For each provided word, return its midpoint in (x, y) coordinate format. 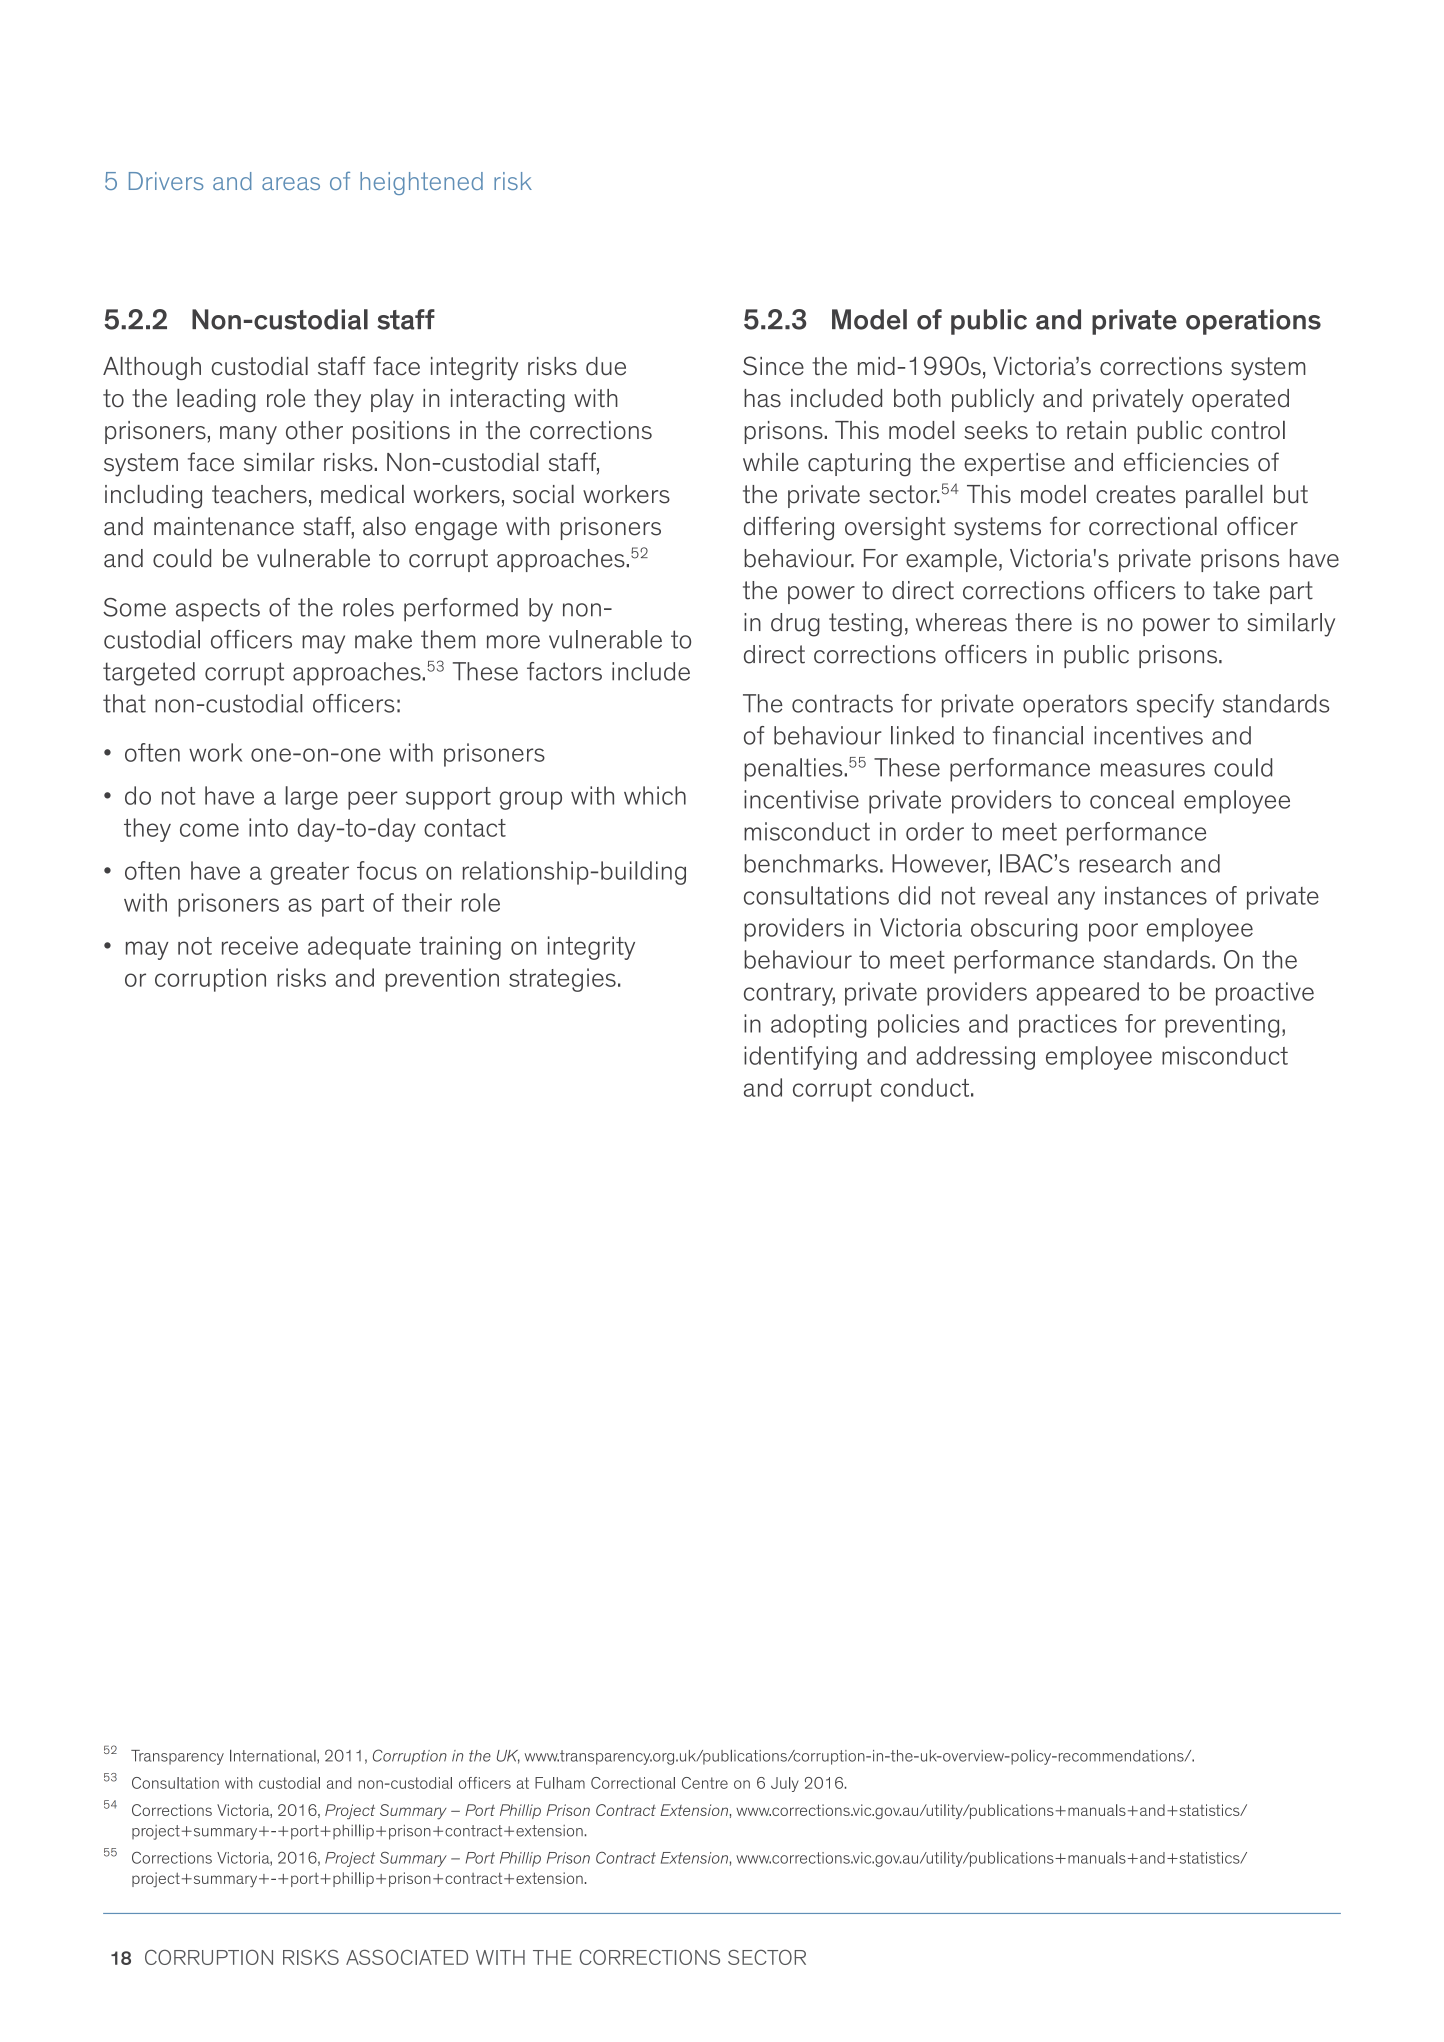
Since (773, 366)
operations (1253, 322)
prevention (442, 980)
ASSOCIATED (407, 1957)
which (655, 795)
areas (291, 183)
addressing (975, 1058)
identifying (800, 1058)
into (268, 827)
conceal (1132, 799)
